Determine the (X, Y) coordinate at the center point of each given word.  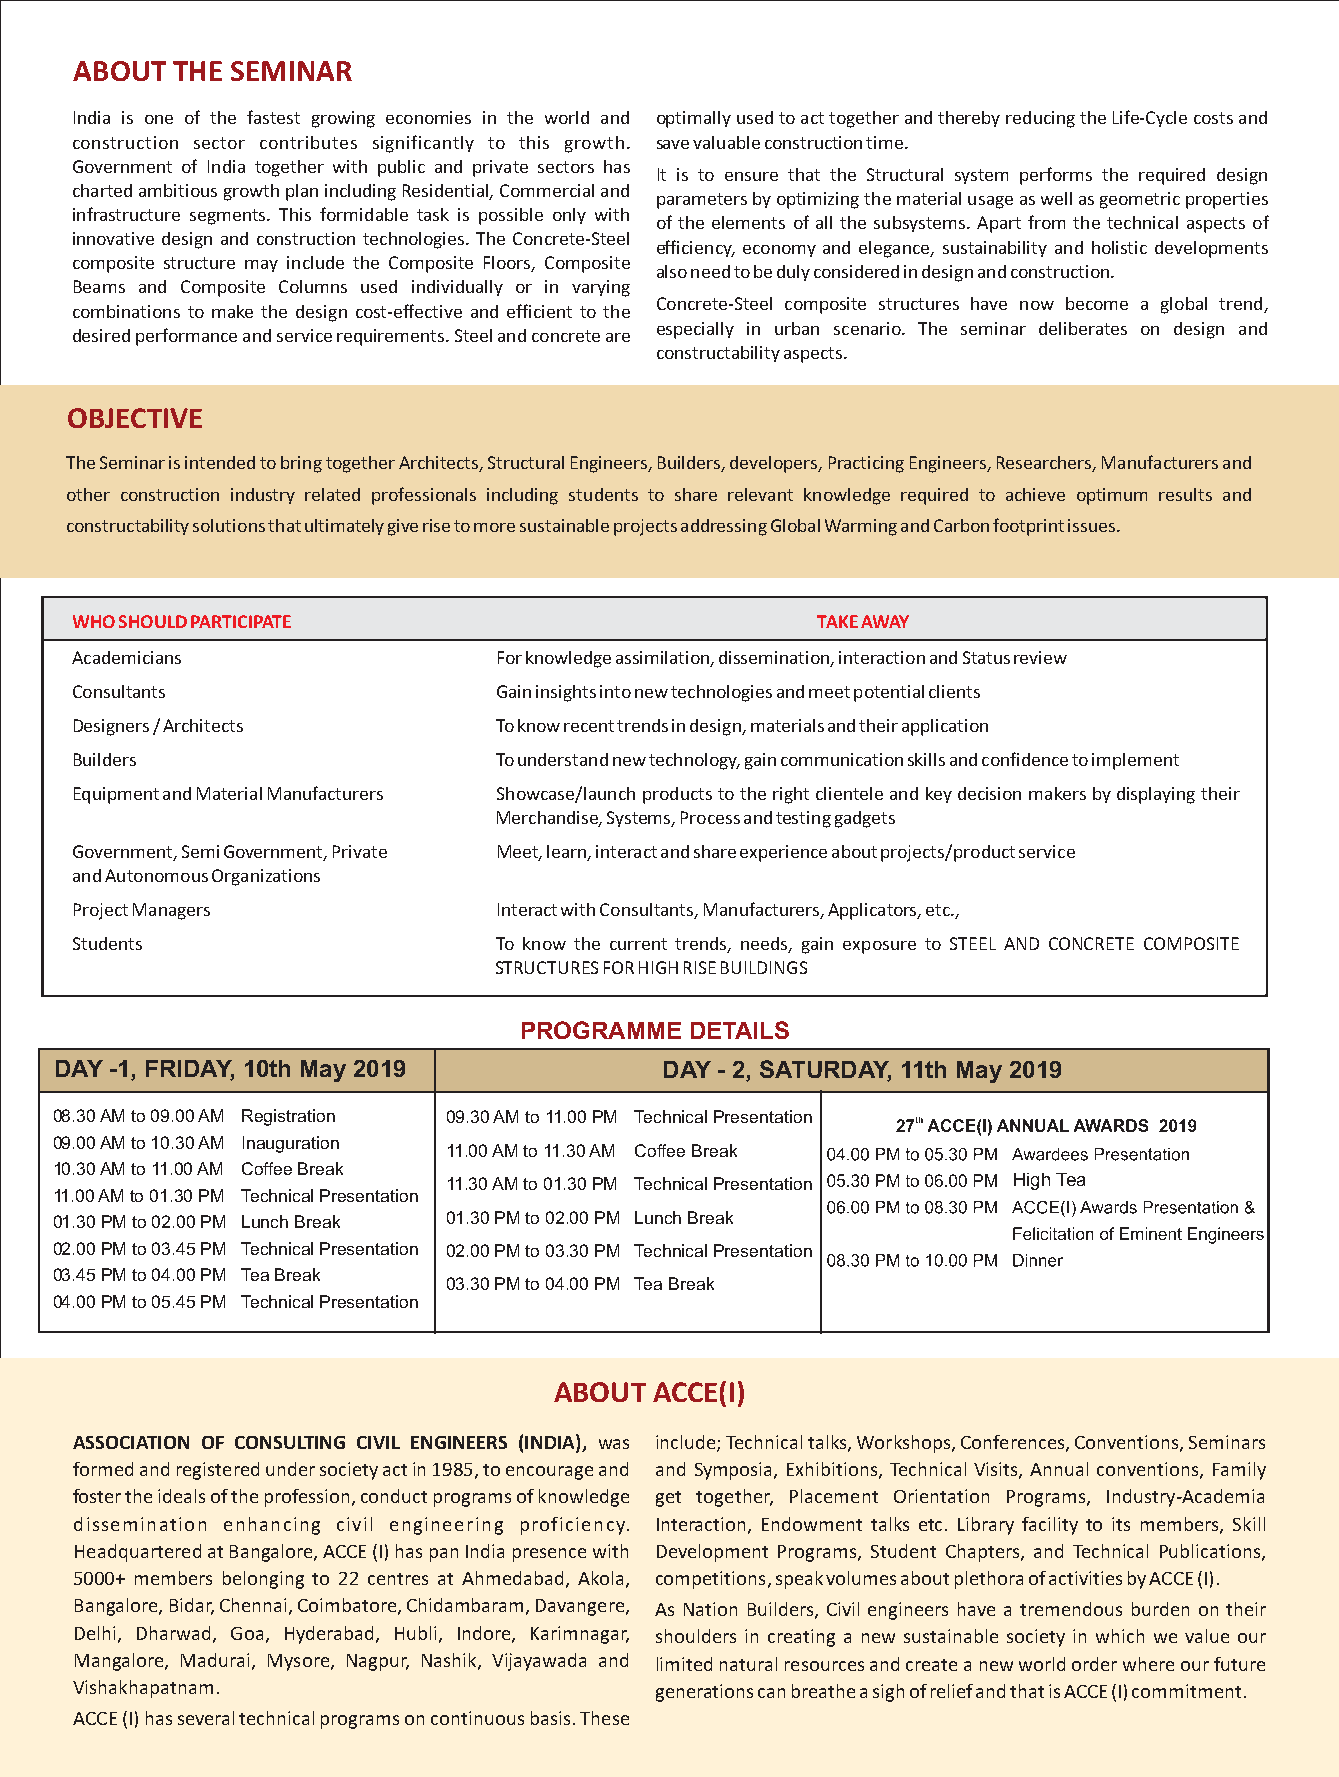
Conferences (1014, 1443)
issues (1093, 525)
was (614, 1444)
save (673, 144)
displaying (1156, 795)
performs (1056, 176)
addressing (724, 527)
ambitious (178, 190)
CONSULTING (290, 1442)
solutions (229, 525)
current (638, 944)
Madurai (215, 1660)
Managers (171, 911)
